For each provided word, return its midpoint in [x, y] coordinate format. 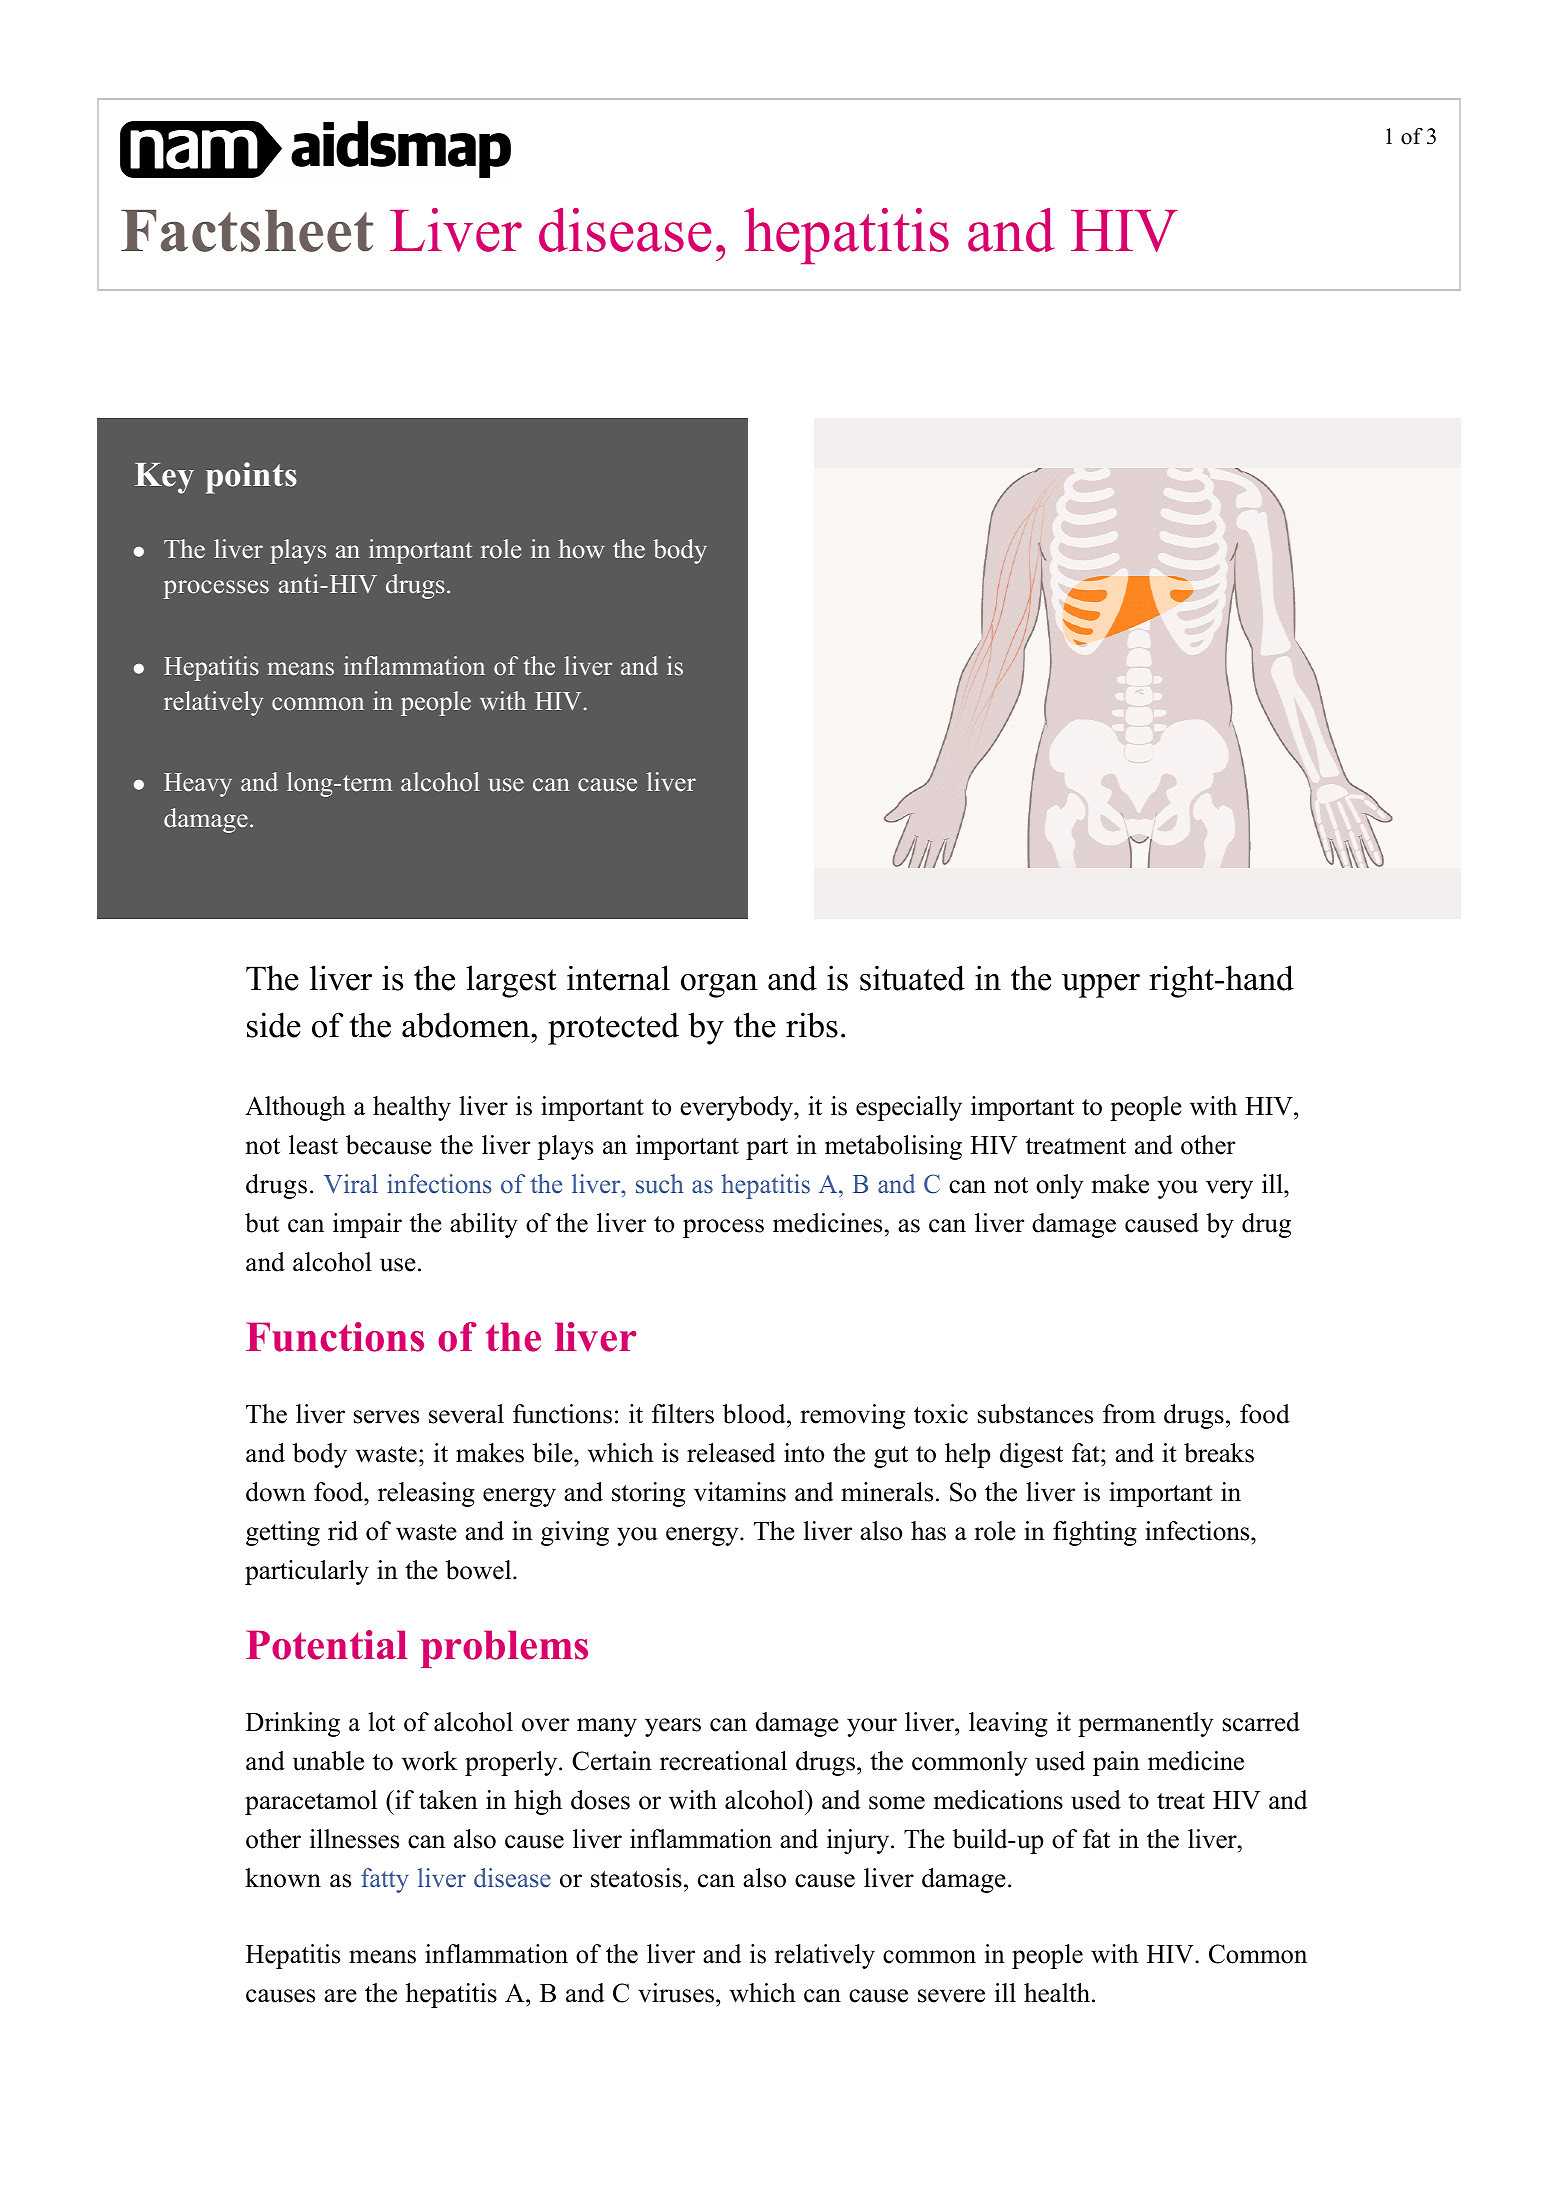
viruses [676, 1993]
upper [1101, 986]
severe [951, 1996]
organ [719, 986]
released [731, 1453]
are [340, 1996]
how [581, 549]
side [274, 1025]
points [251, 478]
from [1129, 1414]
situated [912, 978]
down [276, 1492]
